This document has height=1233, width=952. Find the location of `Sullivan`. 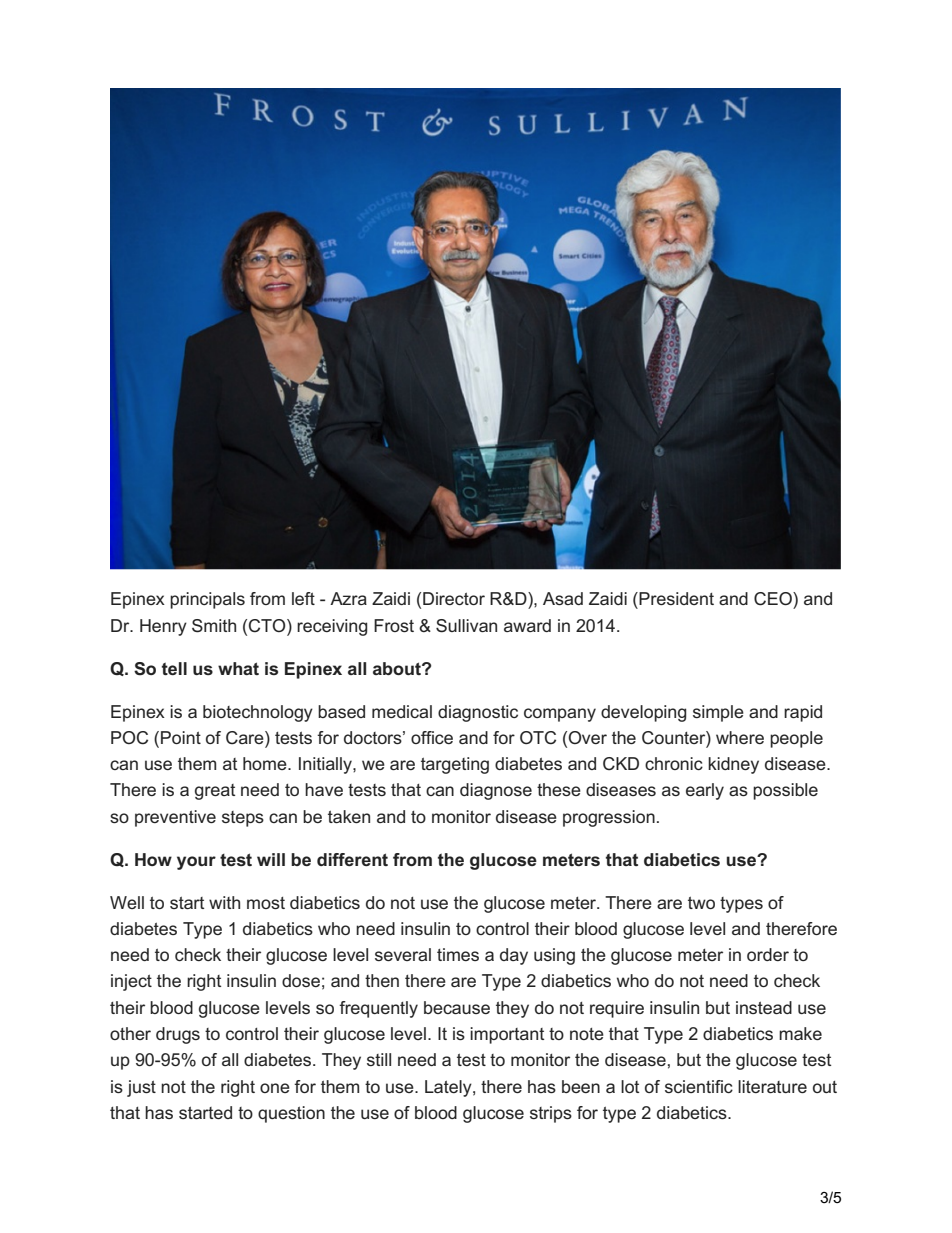

Sullivan is located at coordinates (466, 626).
